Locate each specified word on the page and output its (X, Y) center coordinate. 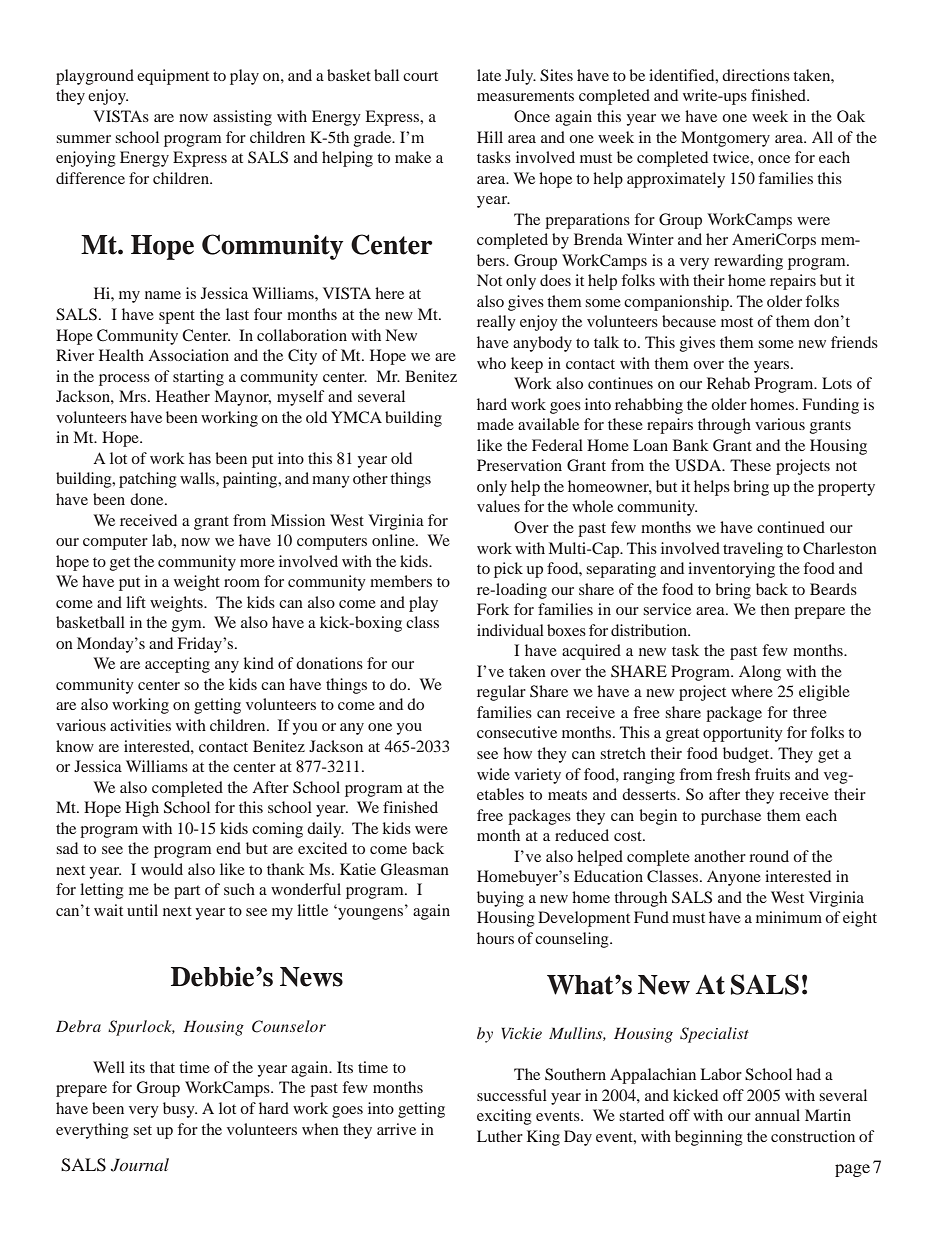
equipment (173, 77)
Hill (490, 137)
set (142, 1130)
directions (756, 75)
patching (148, 480)
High (142, 809)
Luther (500, 1136)
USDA (699, 465)
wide (493, 774)
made (495, 424)
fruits (772, 774)
